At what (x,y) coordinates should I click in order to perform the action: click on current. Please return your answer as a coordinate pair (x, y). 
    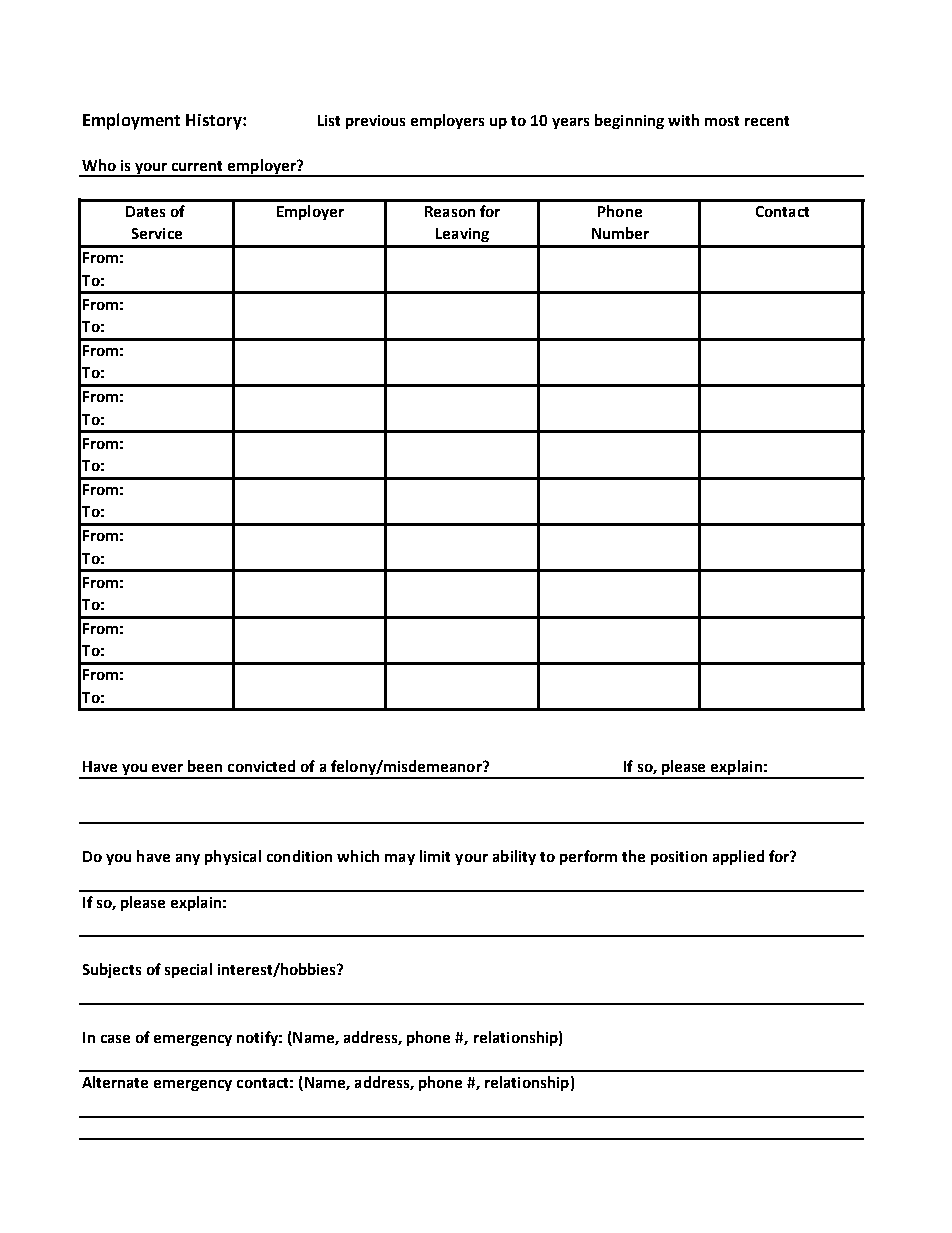
    Looking at the image, I should click on (197, 166).
